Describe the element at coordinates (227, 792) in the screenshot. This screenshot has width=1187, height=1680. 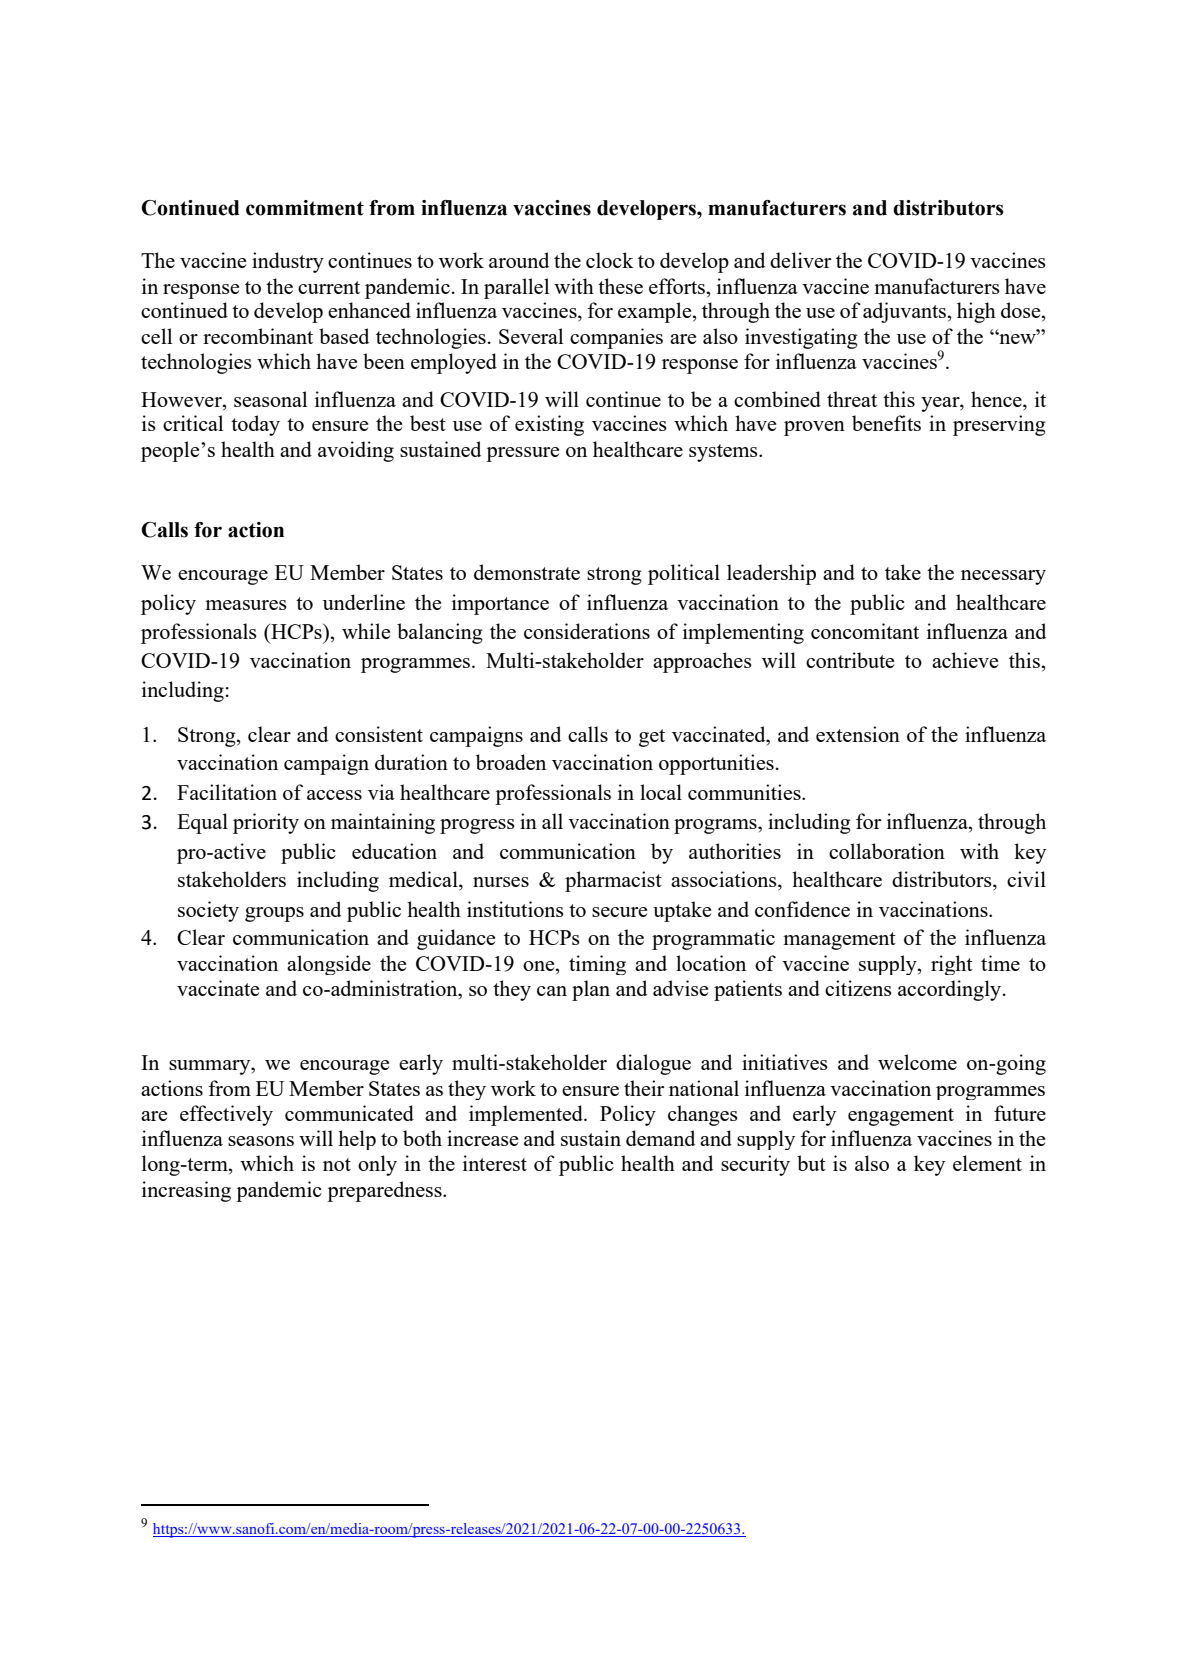
I see `Facilitation` at that location.
